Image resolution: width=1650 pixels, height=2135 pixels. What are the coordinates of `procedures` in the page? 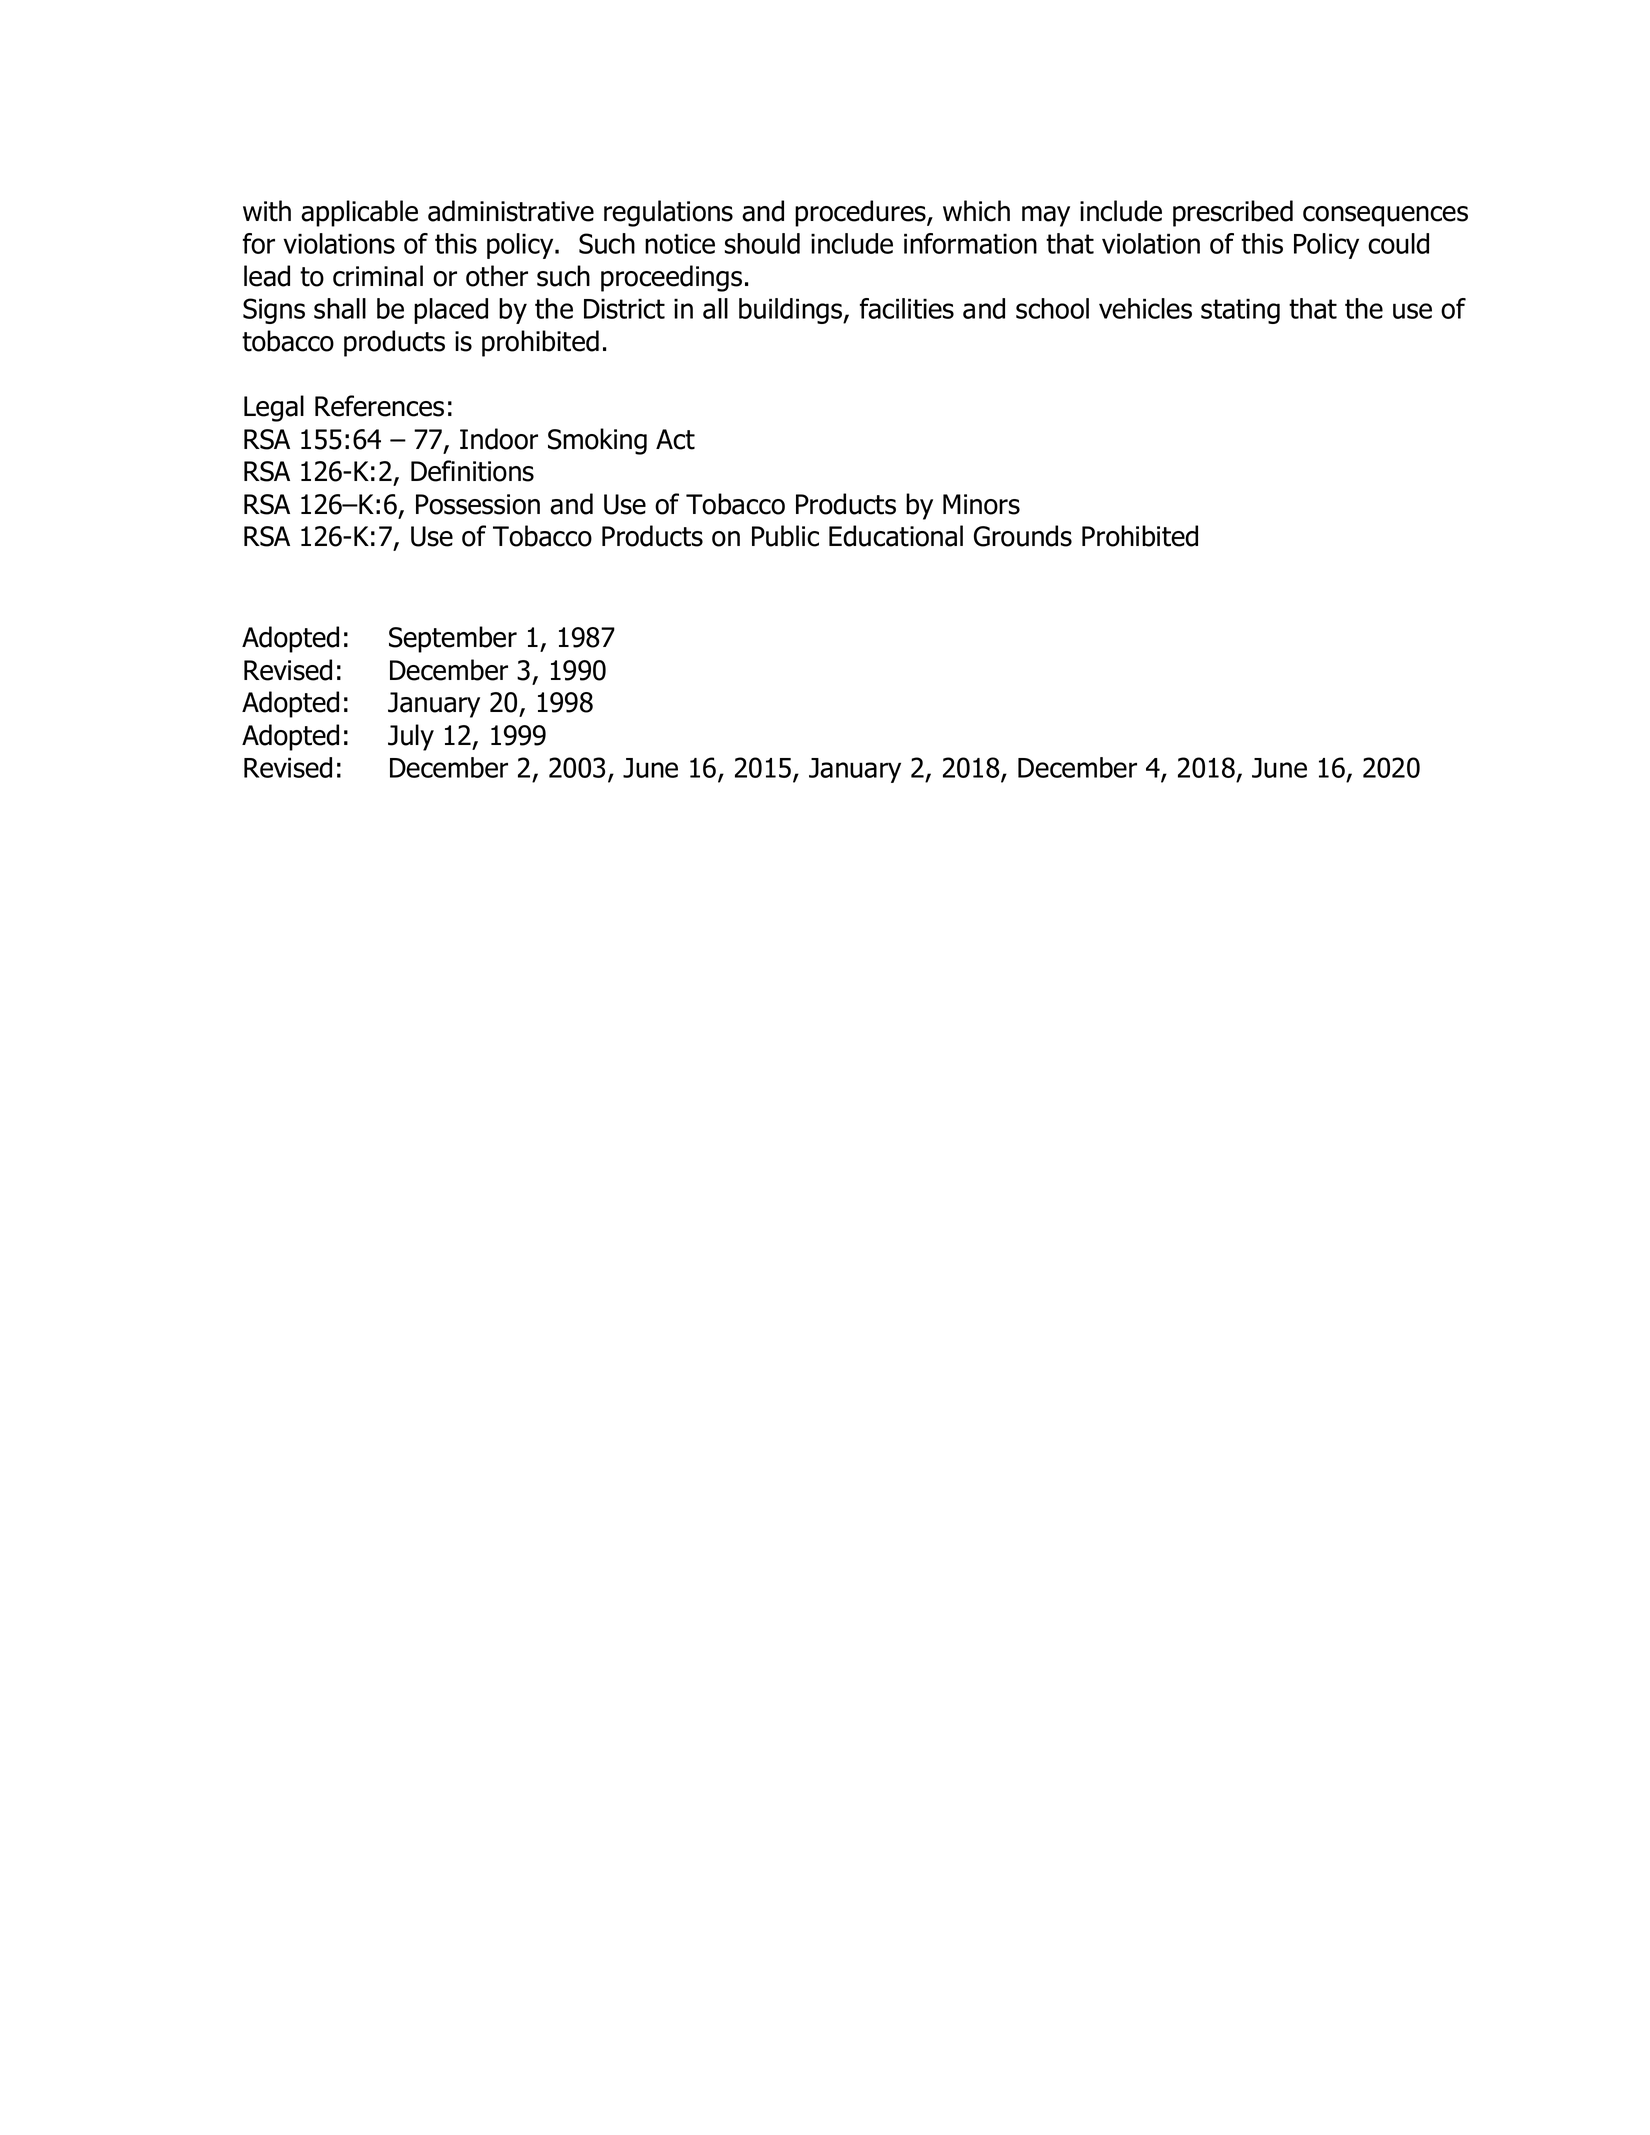 It's located at (861, 213).
